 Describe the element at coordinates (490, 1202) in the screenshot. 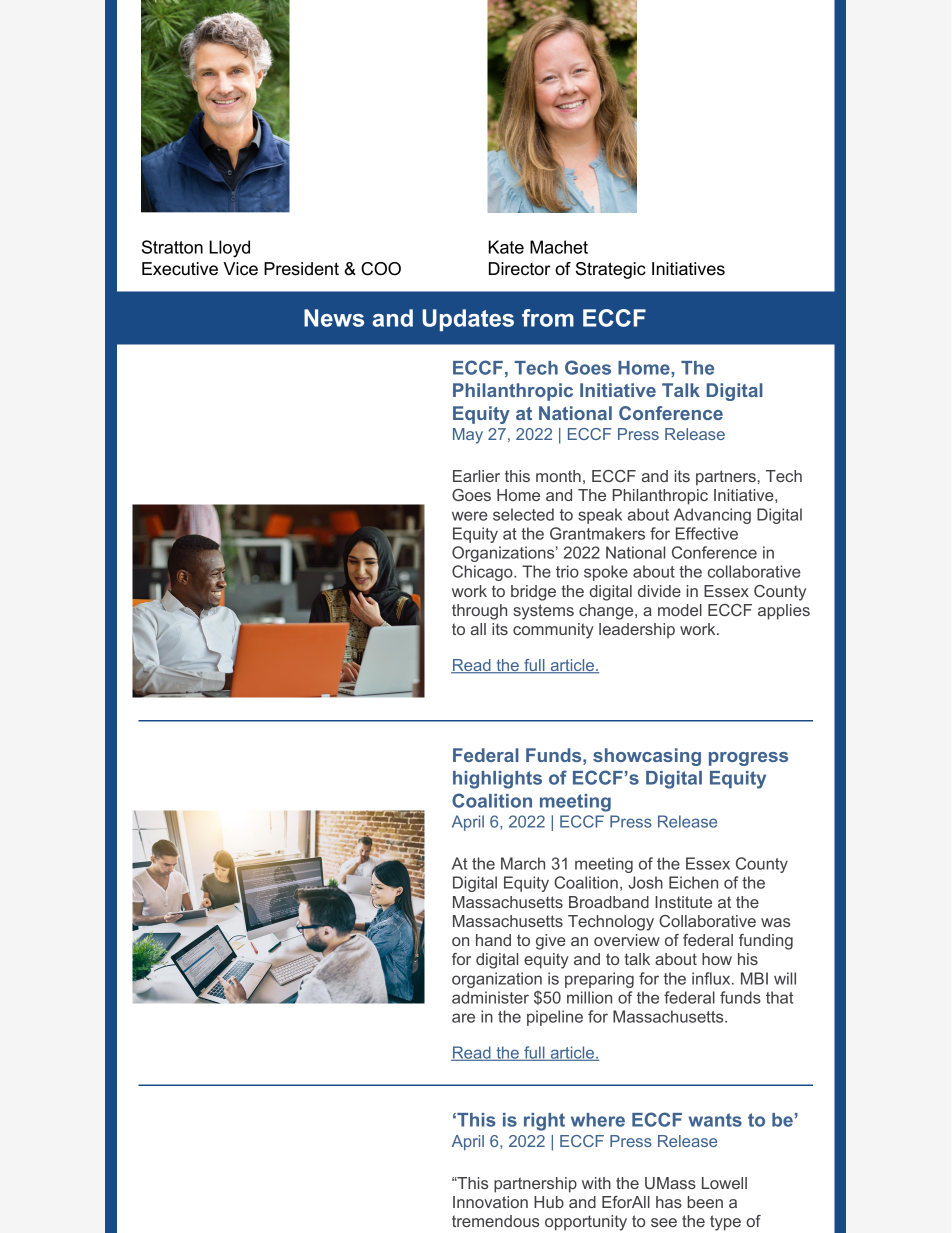

I see `Innovation` at that location.
